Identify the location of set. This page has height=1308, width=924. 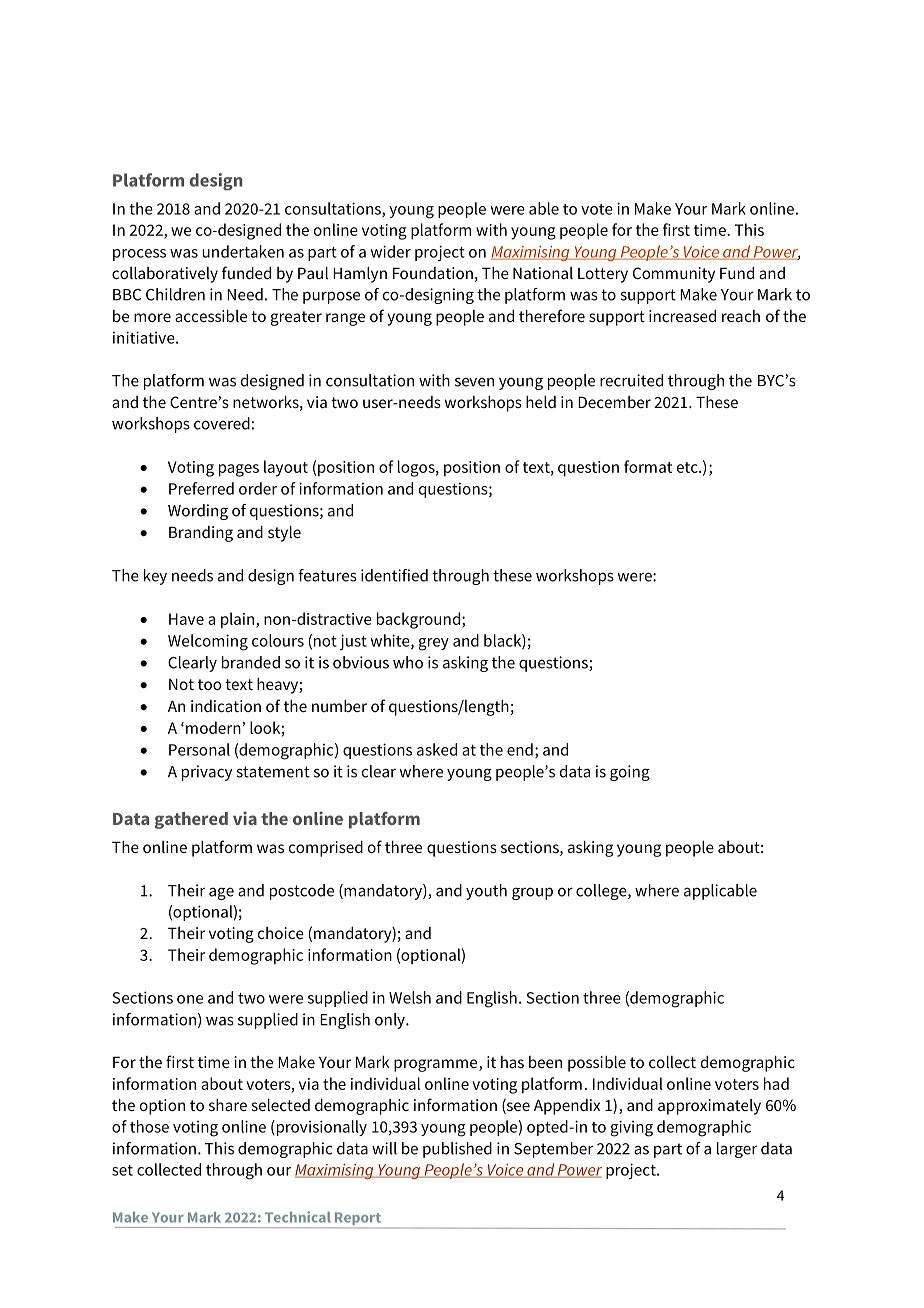
(122, 1170).
